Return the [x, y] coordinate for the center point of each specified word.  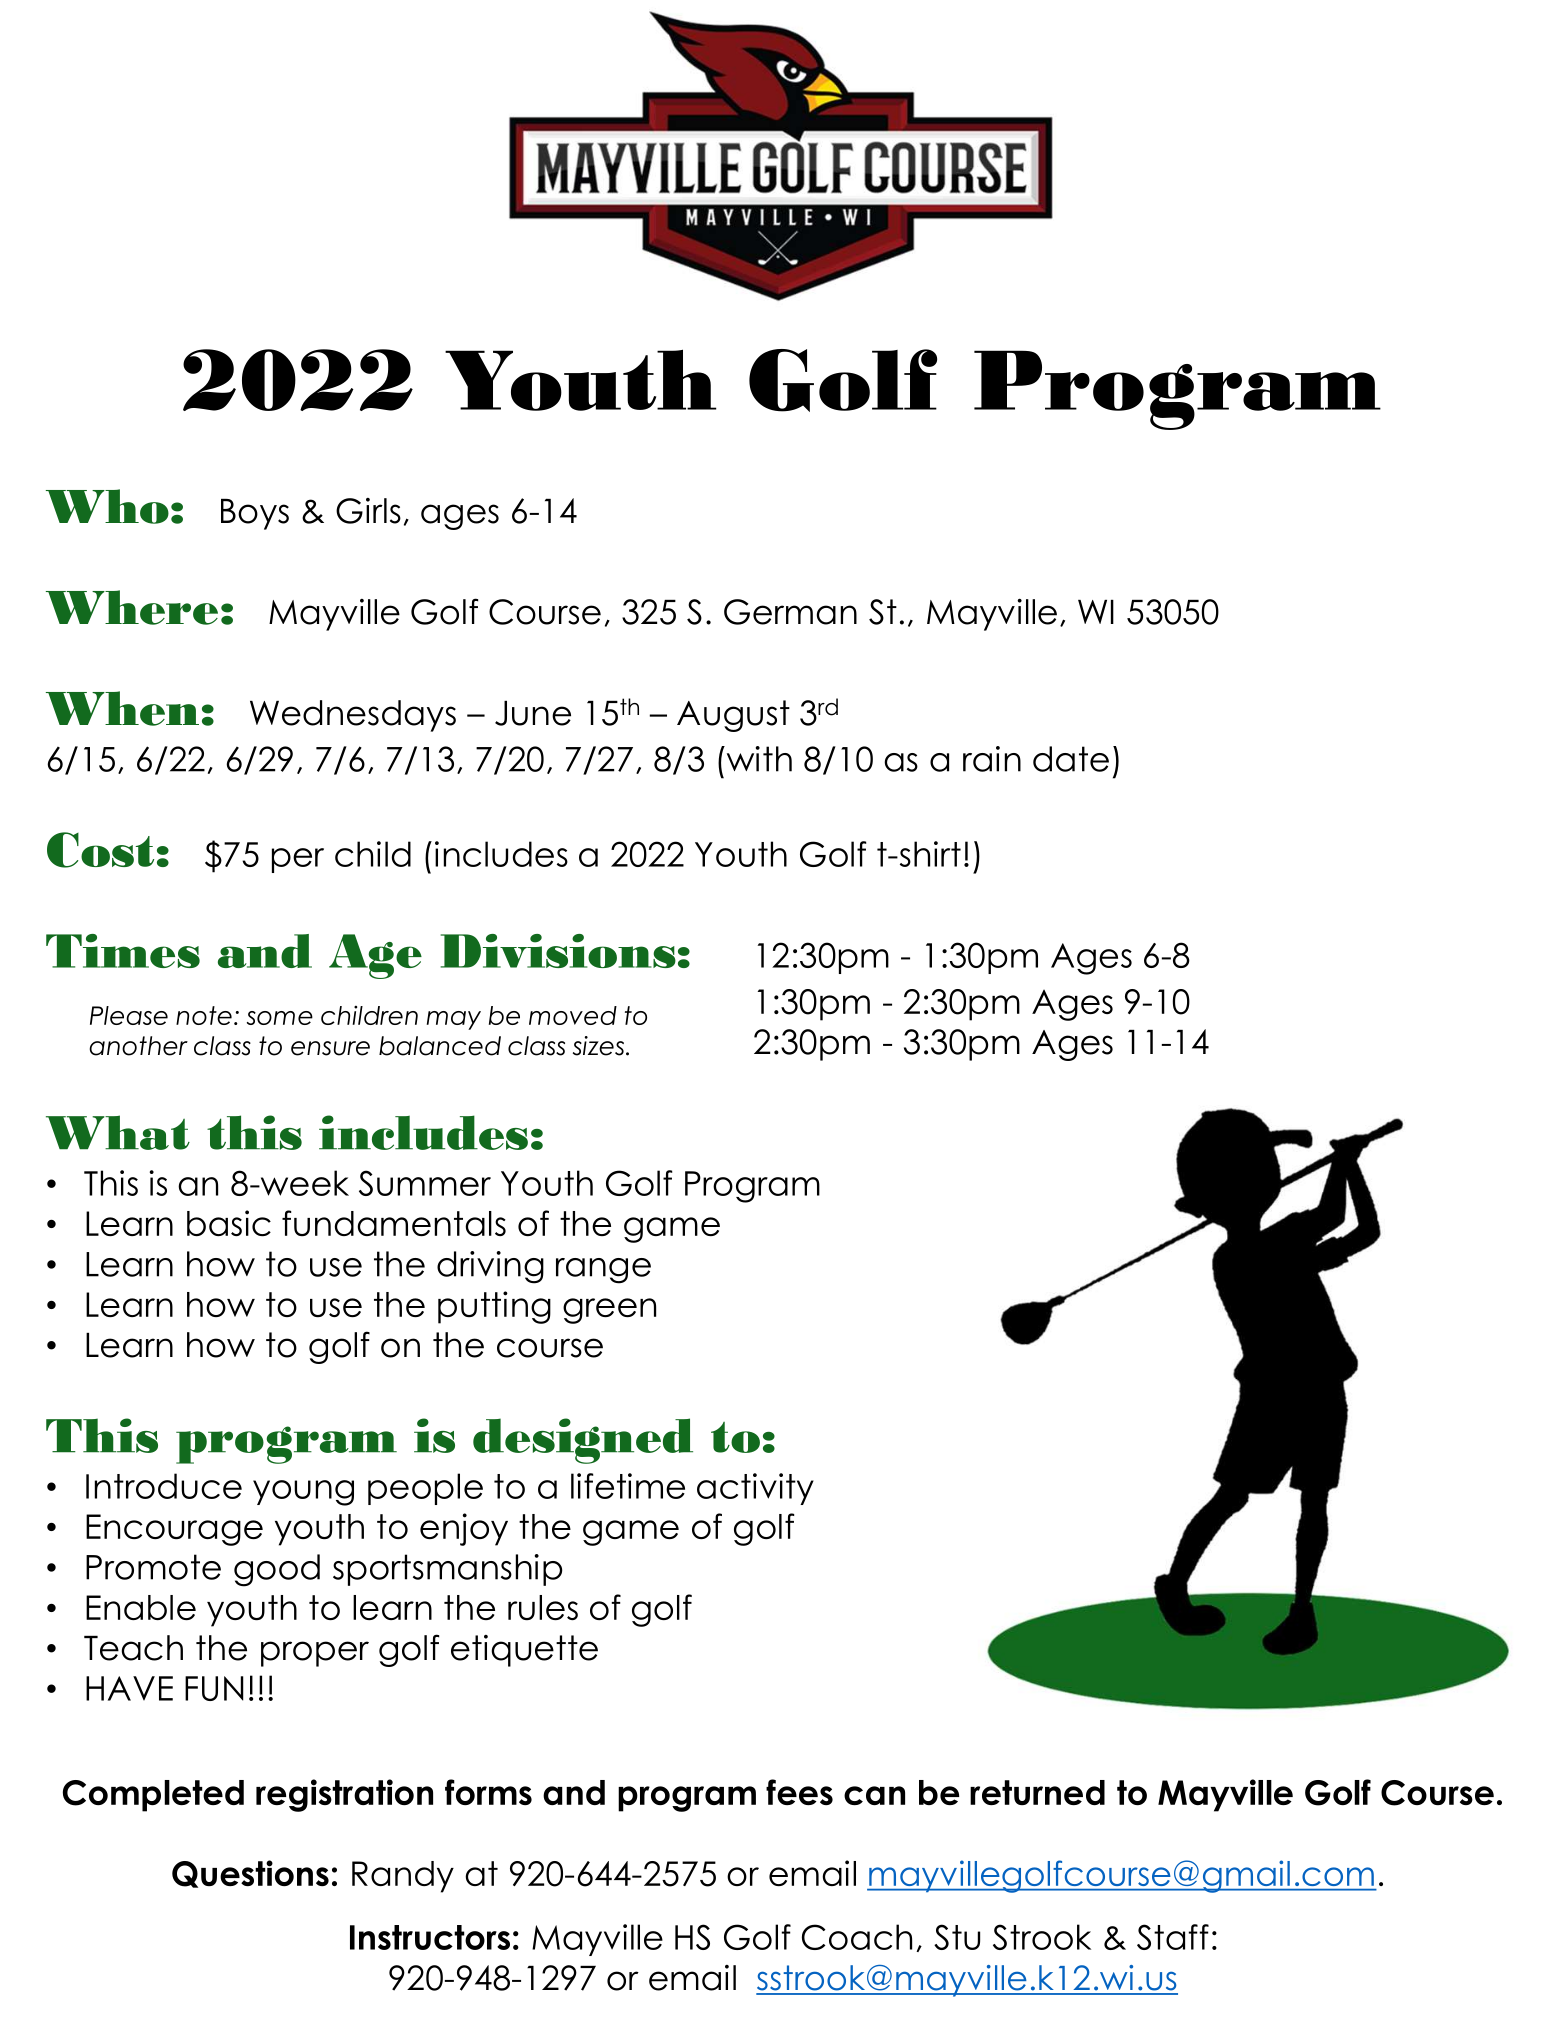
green [609, 1311]
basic [229, 1223]
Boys [255, 514]
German [790, 612]
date [1071, 759]
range [603, 1271]
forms [488, 1792]
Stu [957, 1937]
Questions [250, 1874]
